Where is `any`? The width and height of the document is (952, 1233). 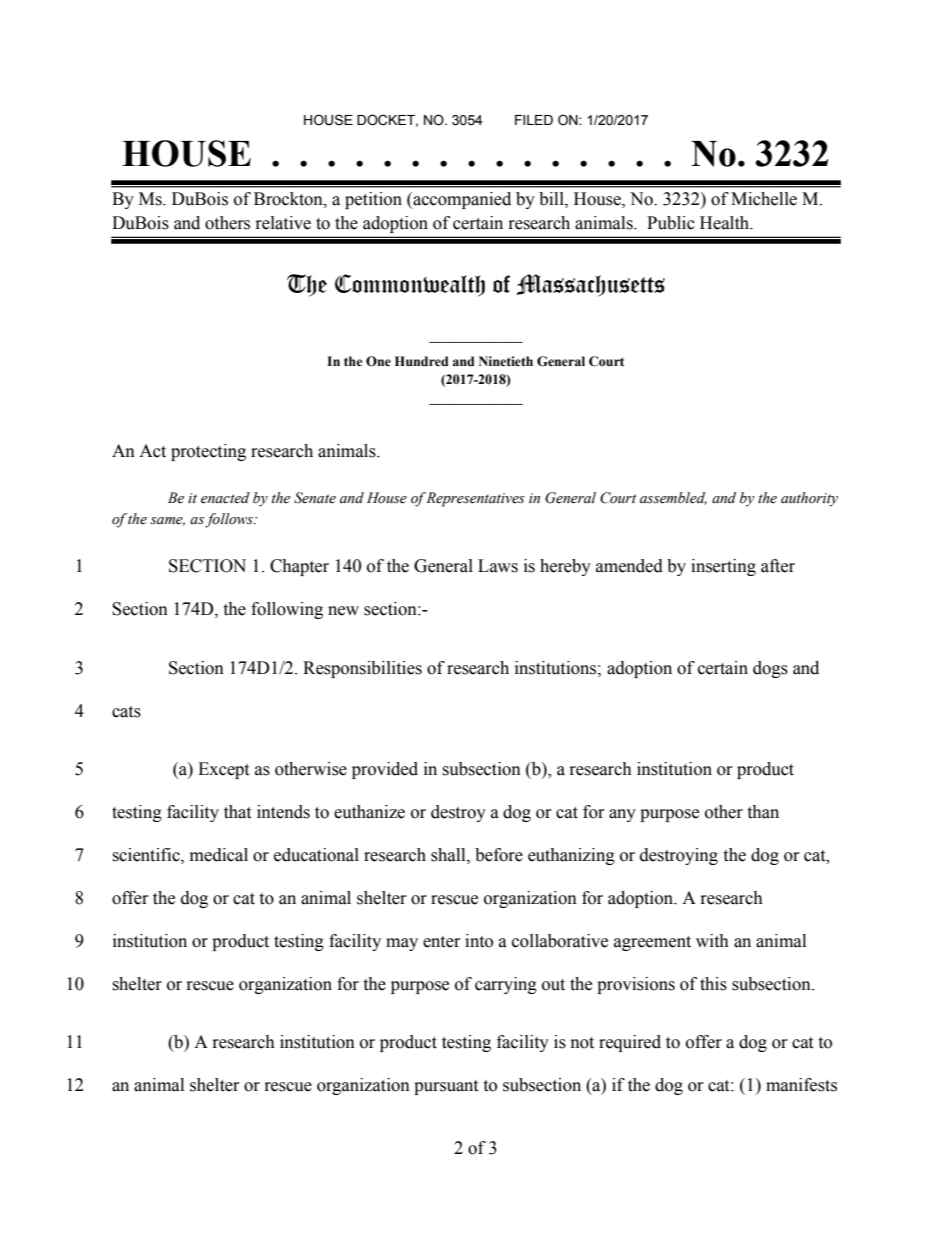 any is located at coordinates (622, 815).
